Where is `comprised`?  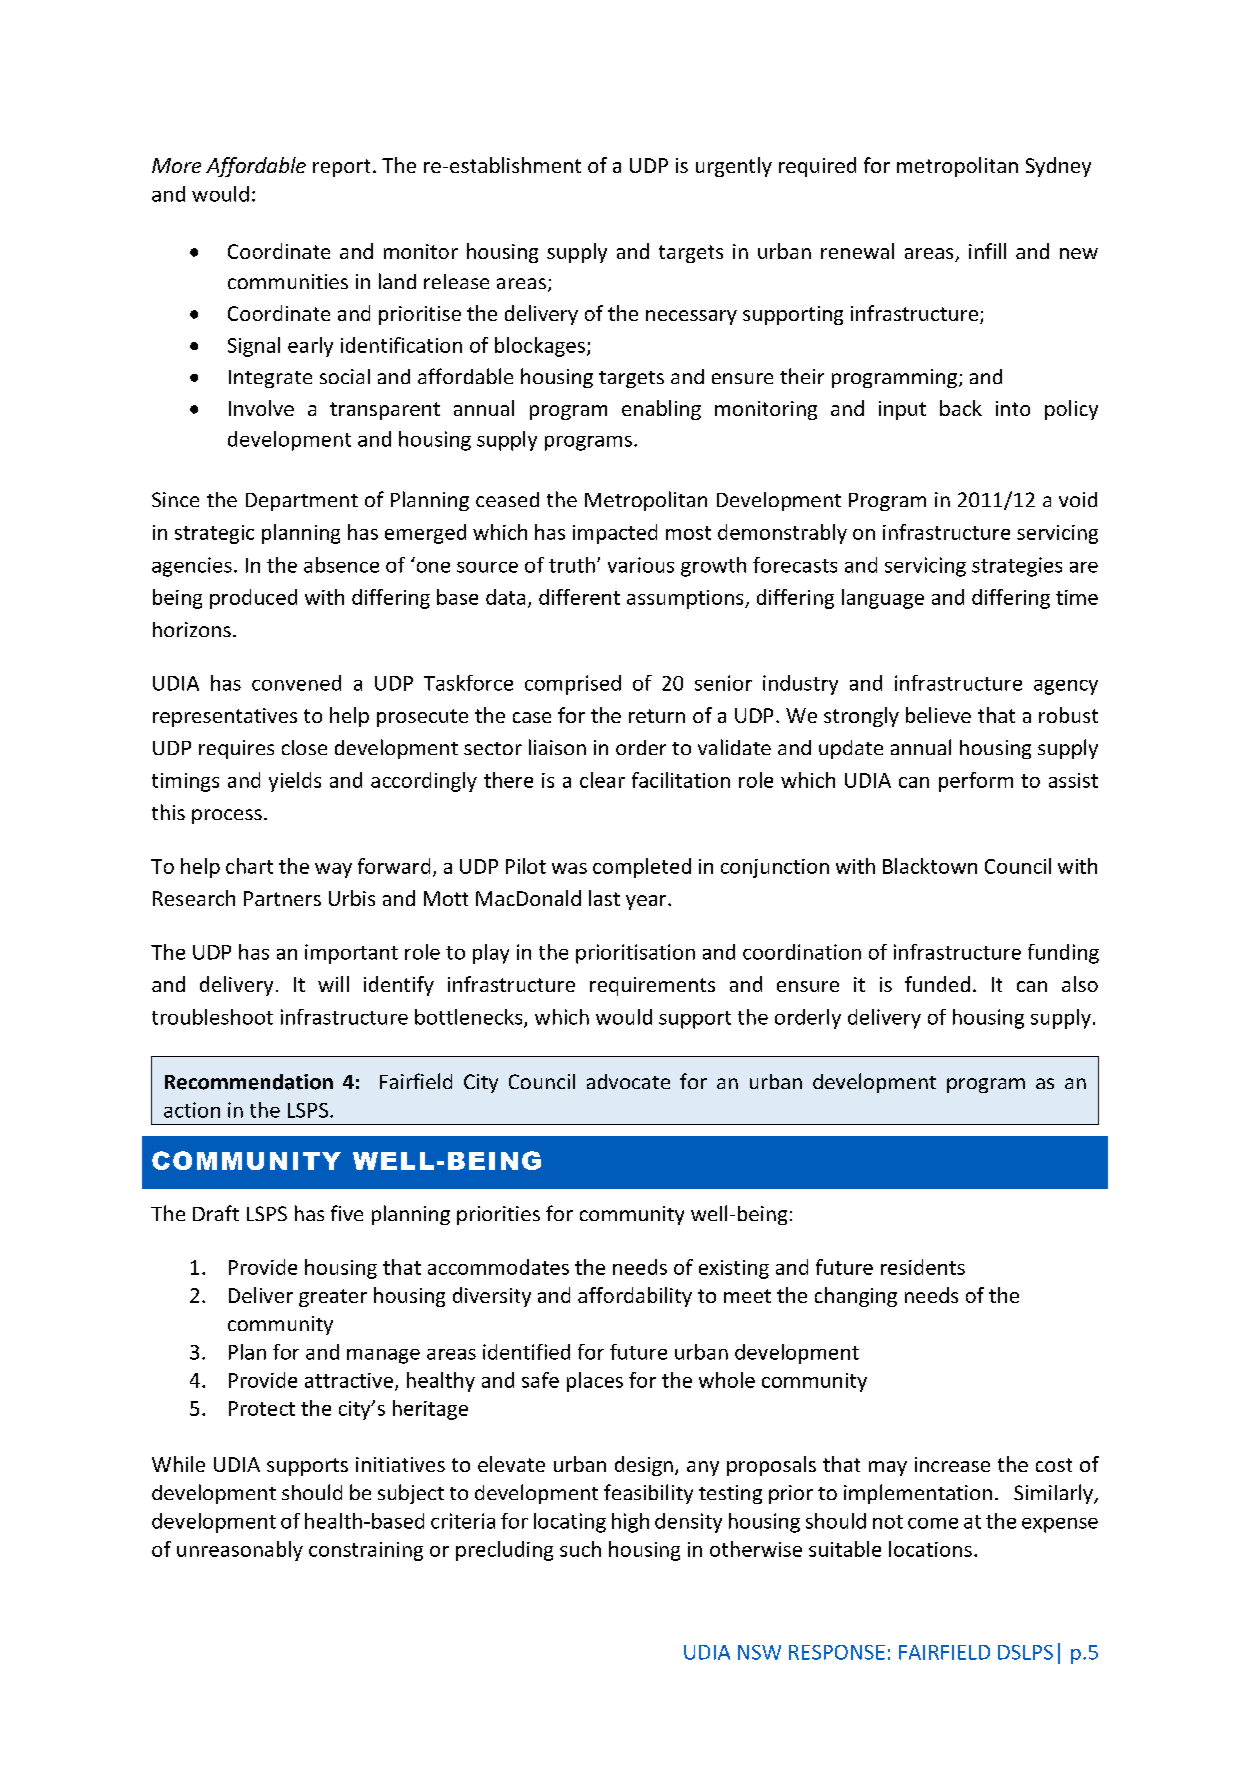
comprised is located at coordinates (573, 685).
